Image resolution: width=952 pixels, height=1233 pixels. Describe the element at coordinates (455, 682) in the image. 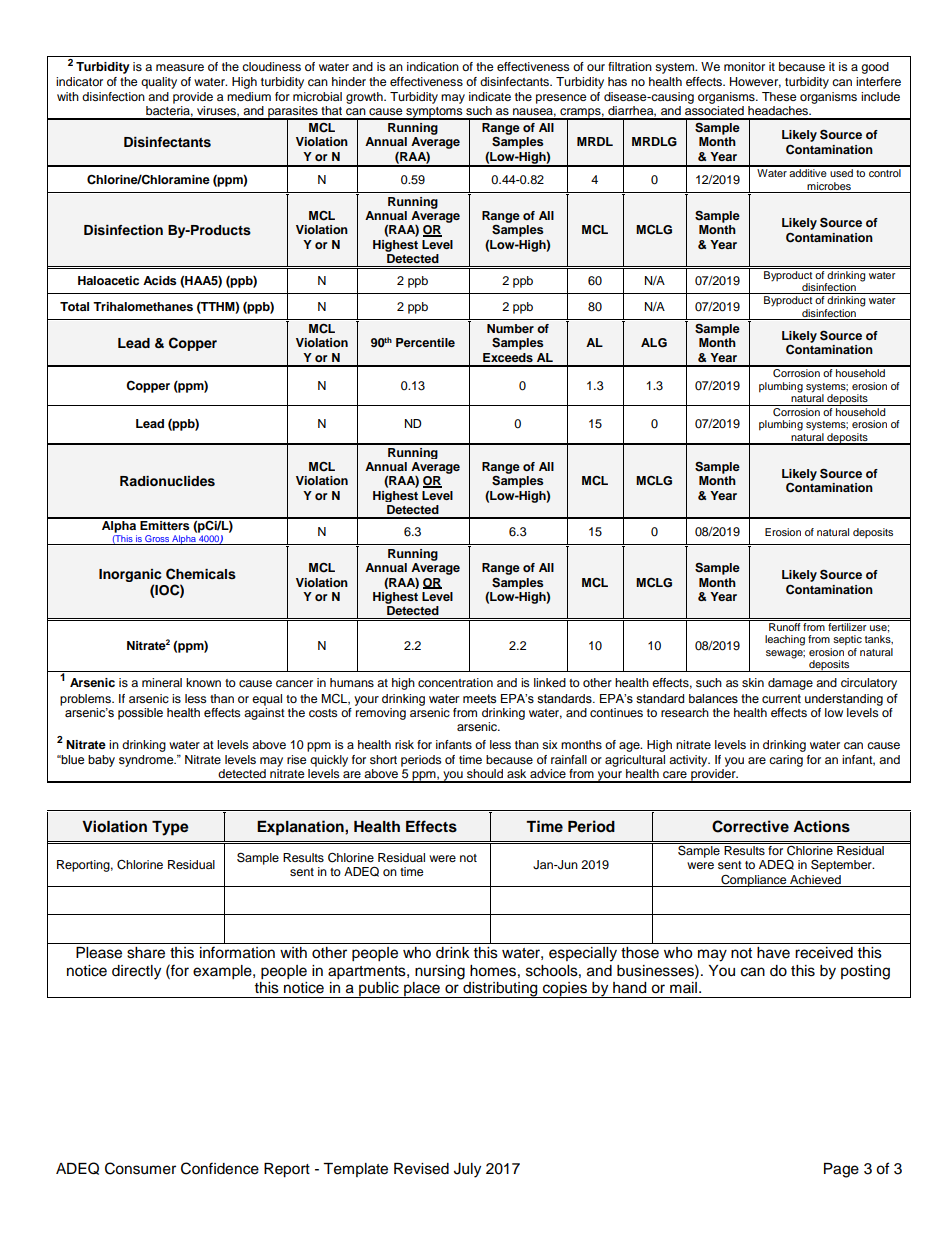

I see `concentration` at that location.
